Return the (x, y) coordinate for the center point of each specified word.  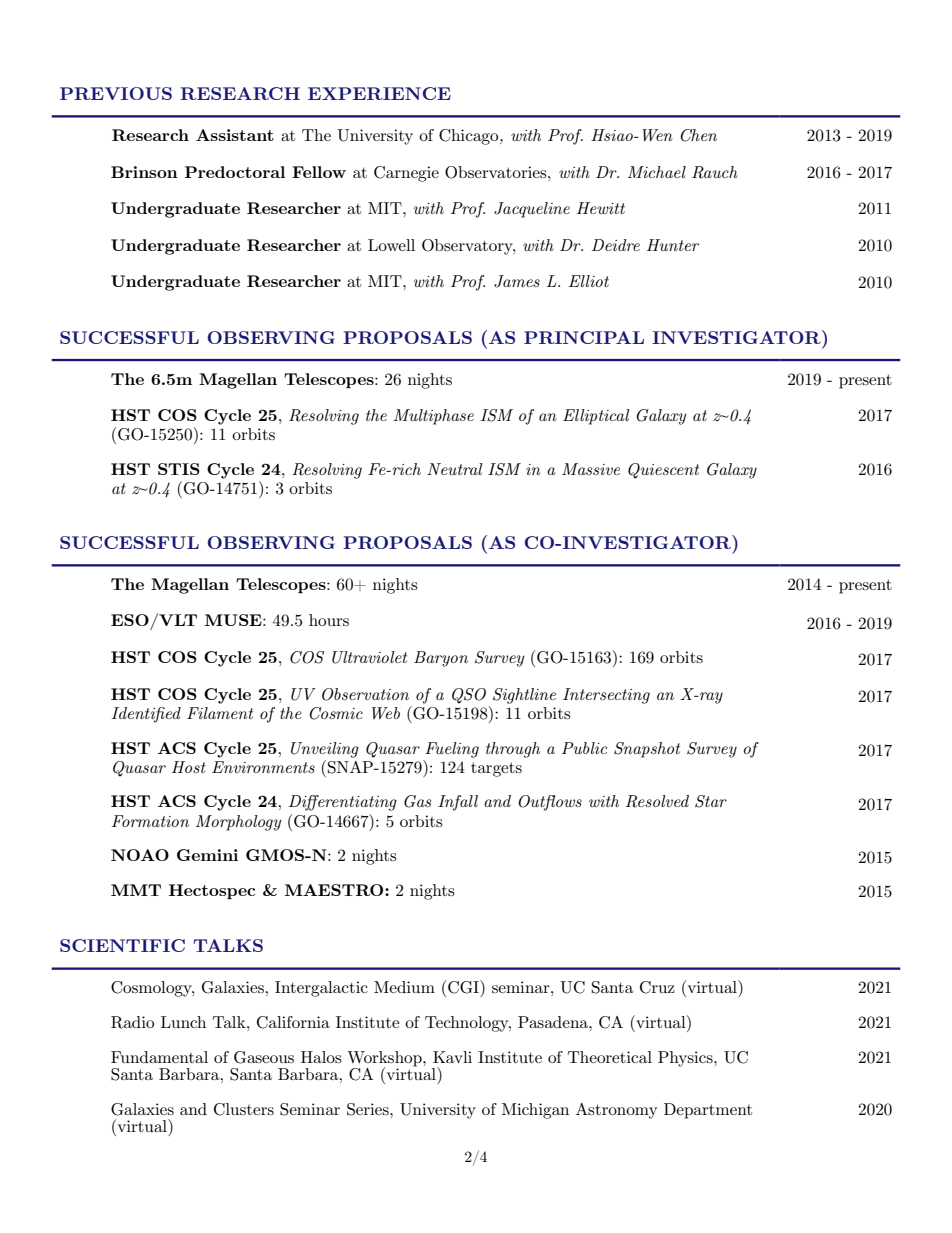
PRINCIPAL (584, 337)
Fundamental (159, 1057)
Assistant (235, 135)
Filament (220, 713)
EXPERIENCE (379, 93)
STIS (179, 469)
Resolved (657, 801)
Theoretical (610, 1057)
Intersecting (606, 696)
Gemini (207, 855)
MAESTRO (335, 890)
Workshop (385, 1060)
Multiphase (434, 417)
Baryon (441, 659)
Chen (698, 135)
